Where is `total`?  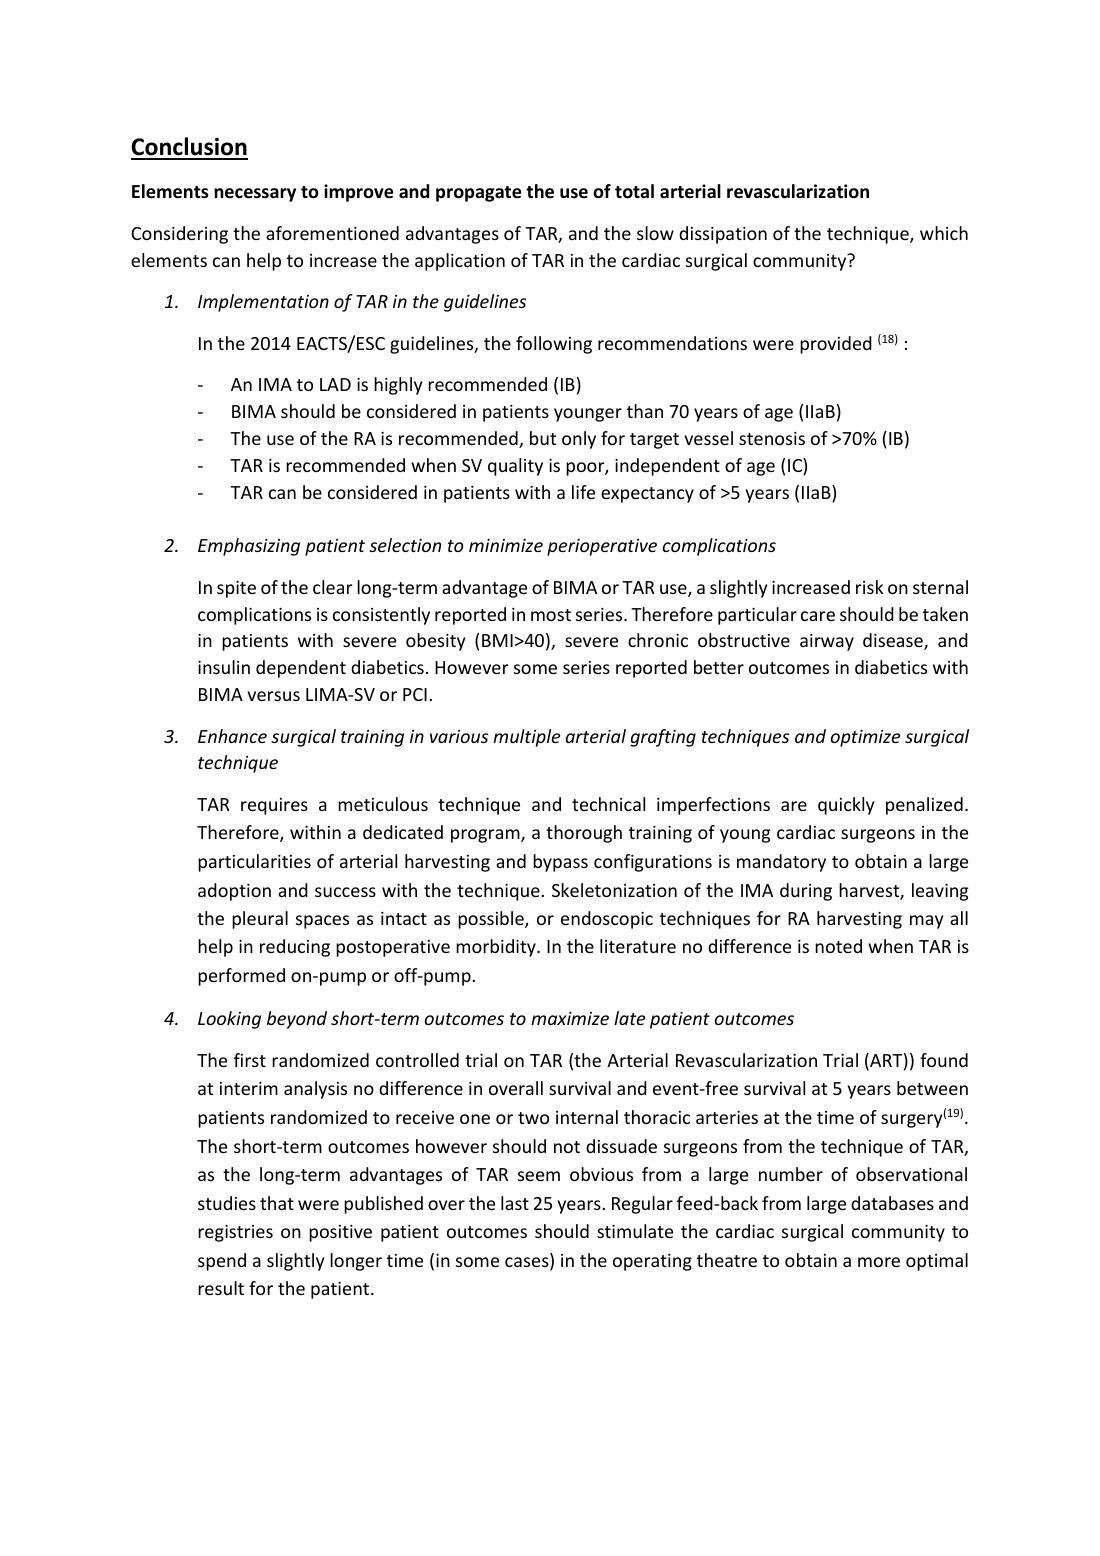
total is located at coordinates (634, 191).
